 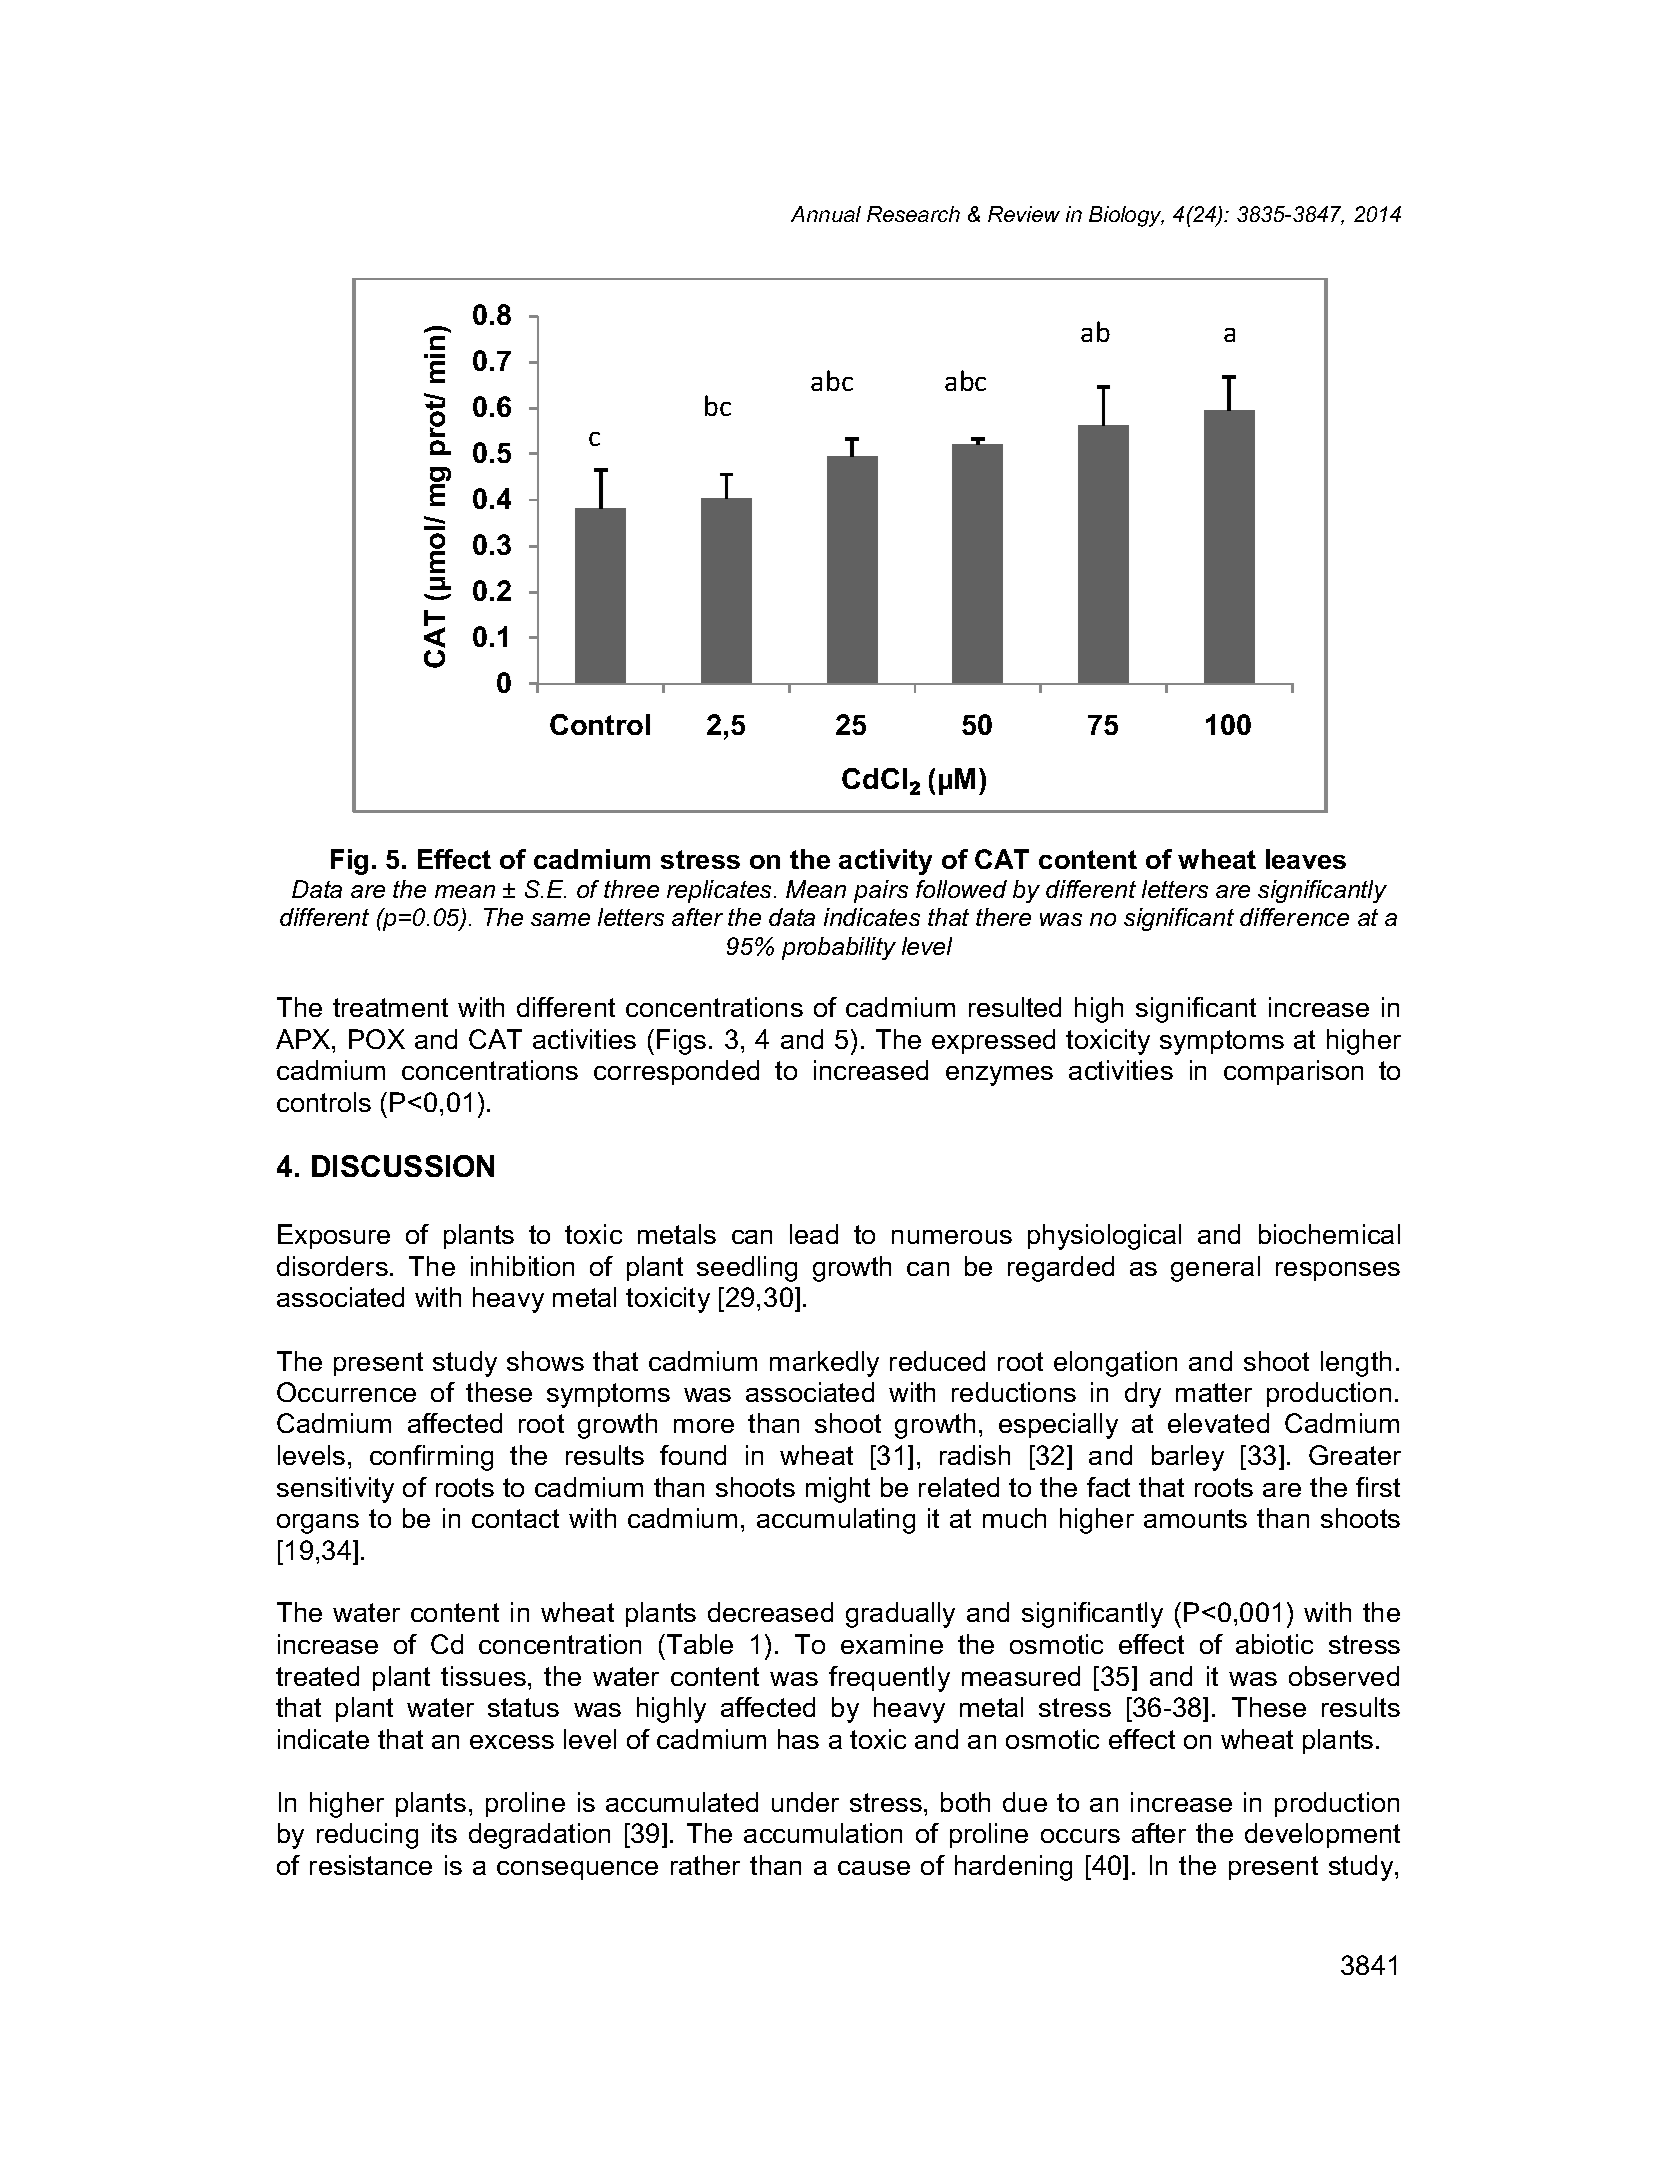 What do you see at coordinates (1126, 216) in the document?
I see `Biology` at bounding box center [1126, 216].
